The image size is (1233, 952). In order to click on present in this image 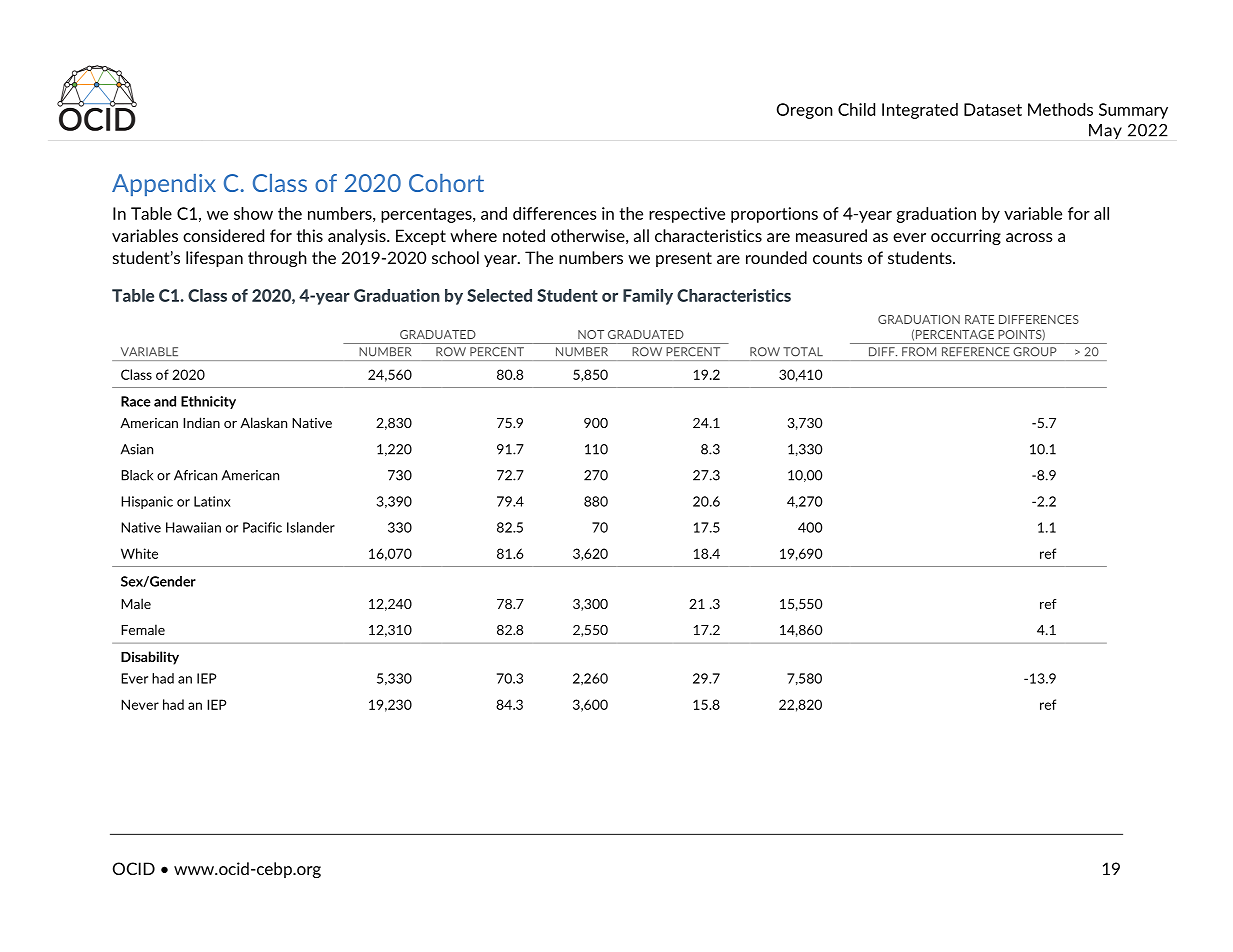, I will do `click(684, 259)`.
